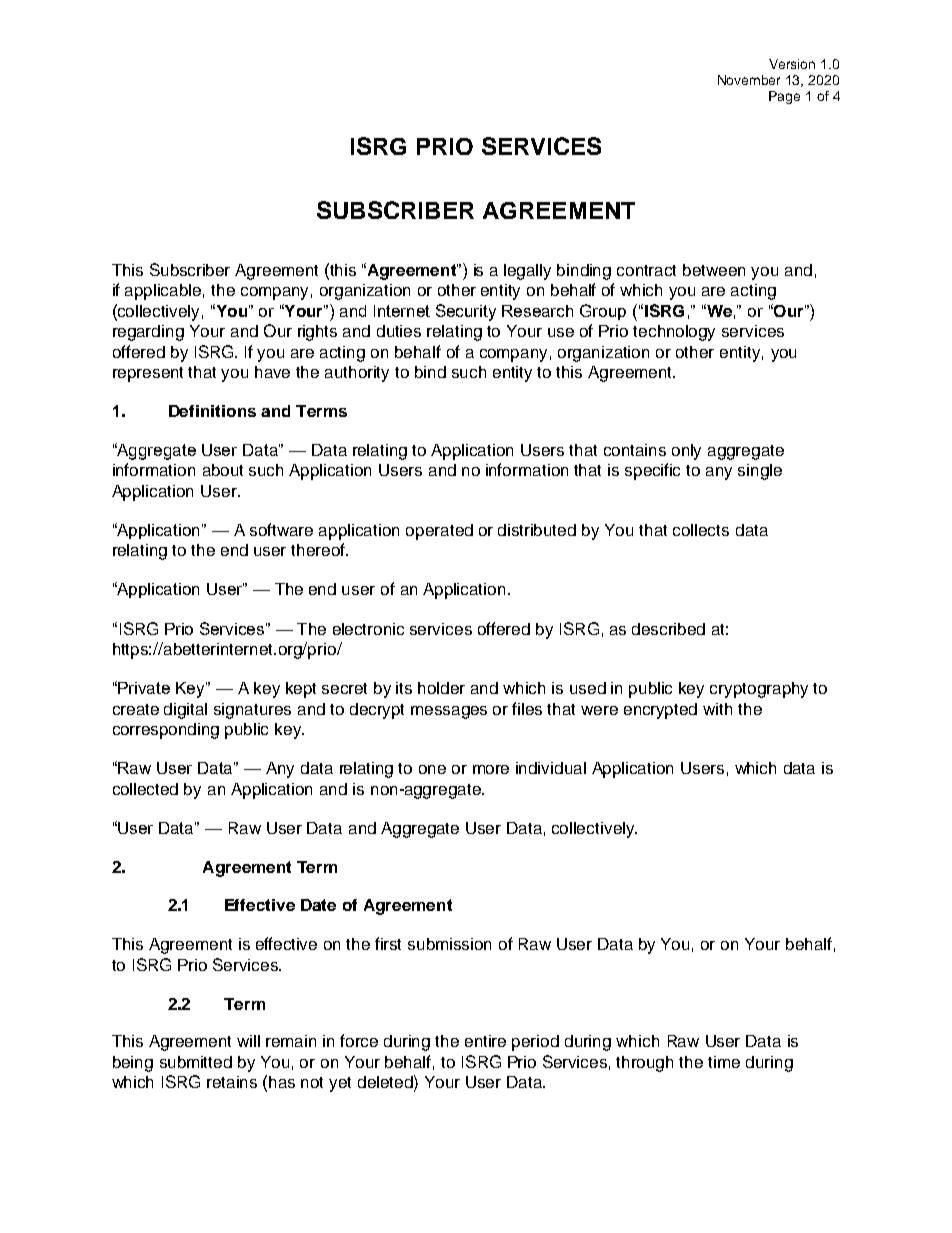 This page has width=952, height=1233. What do you see at coordinates (527, 272) in the page?
I see `legally` at bounding box center [527, 272].
